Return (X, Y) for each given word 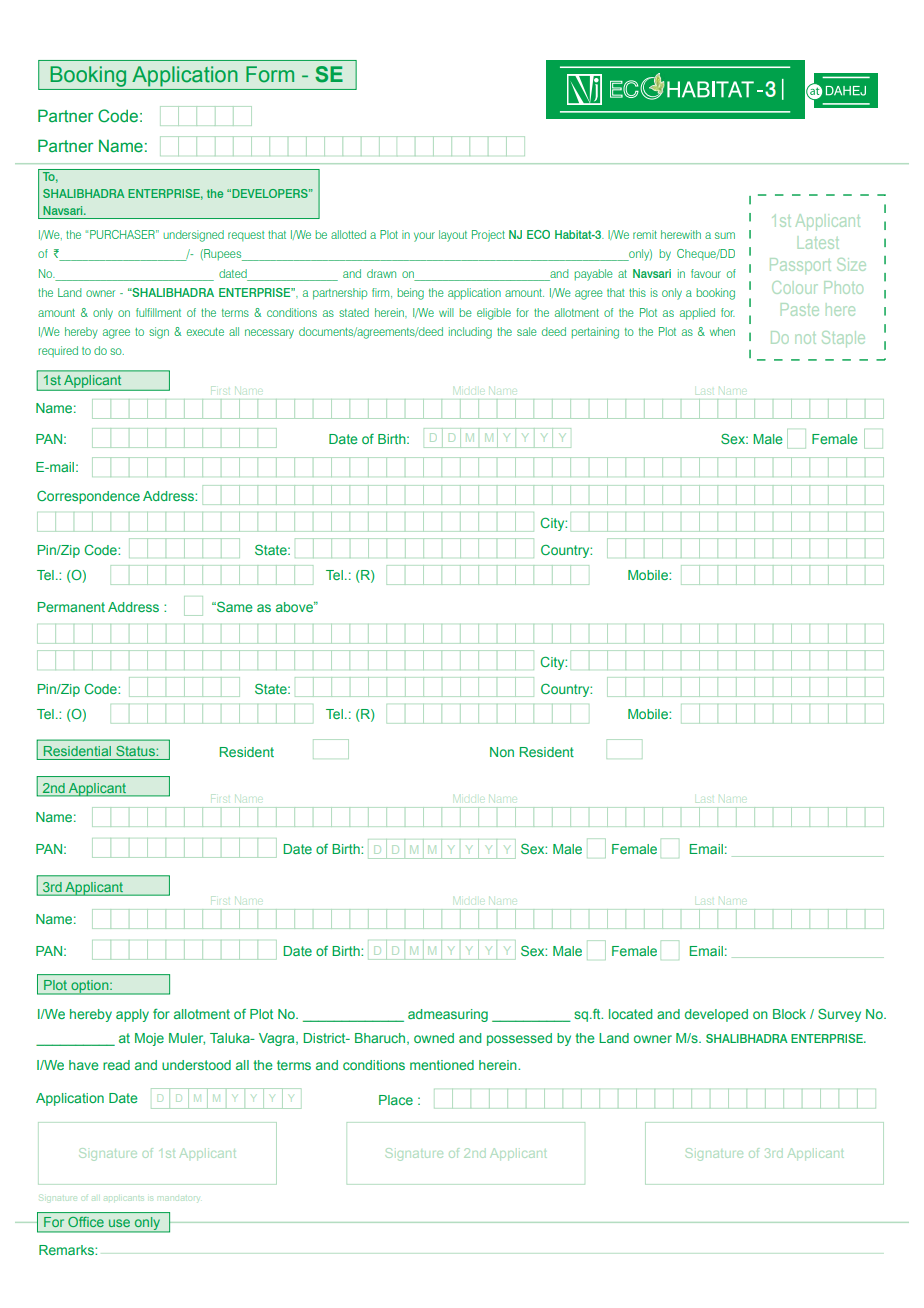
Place (396, 1100)
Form (270, 74)
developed (716, 1015)
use (119, 1223)
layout (453, 236)
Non (502, 752)
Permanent (71, 607)
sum (725, 235)
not (806, 339)
